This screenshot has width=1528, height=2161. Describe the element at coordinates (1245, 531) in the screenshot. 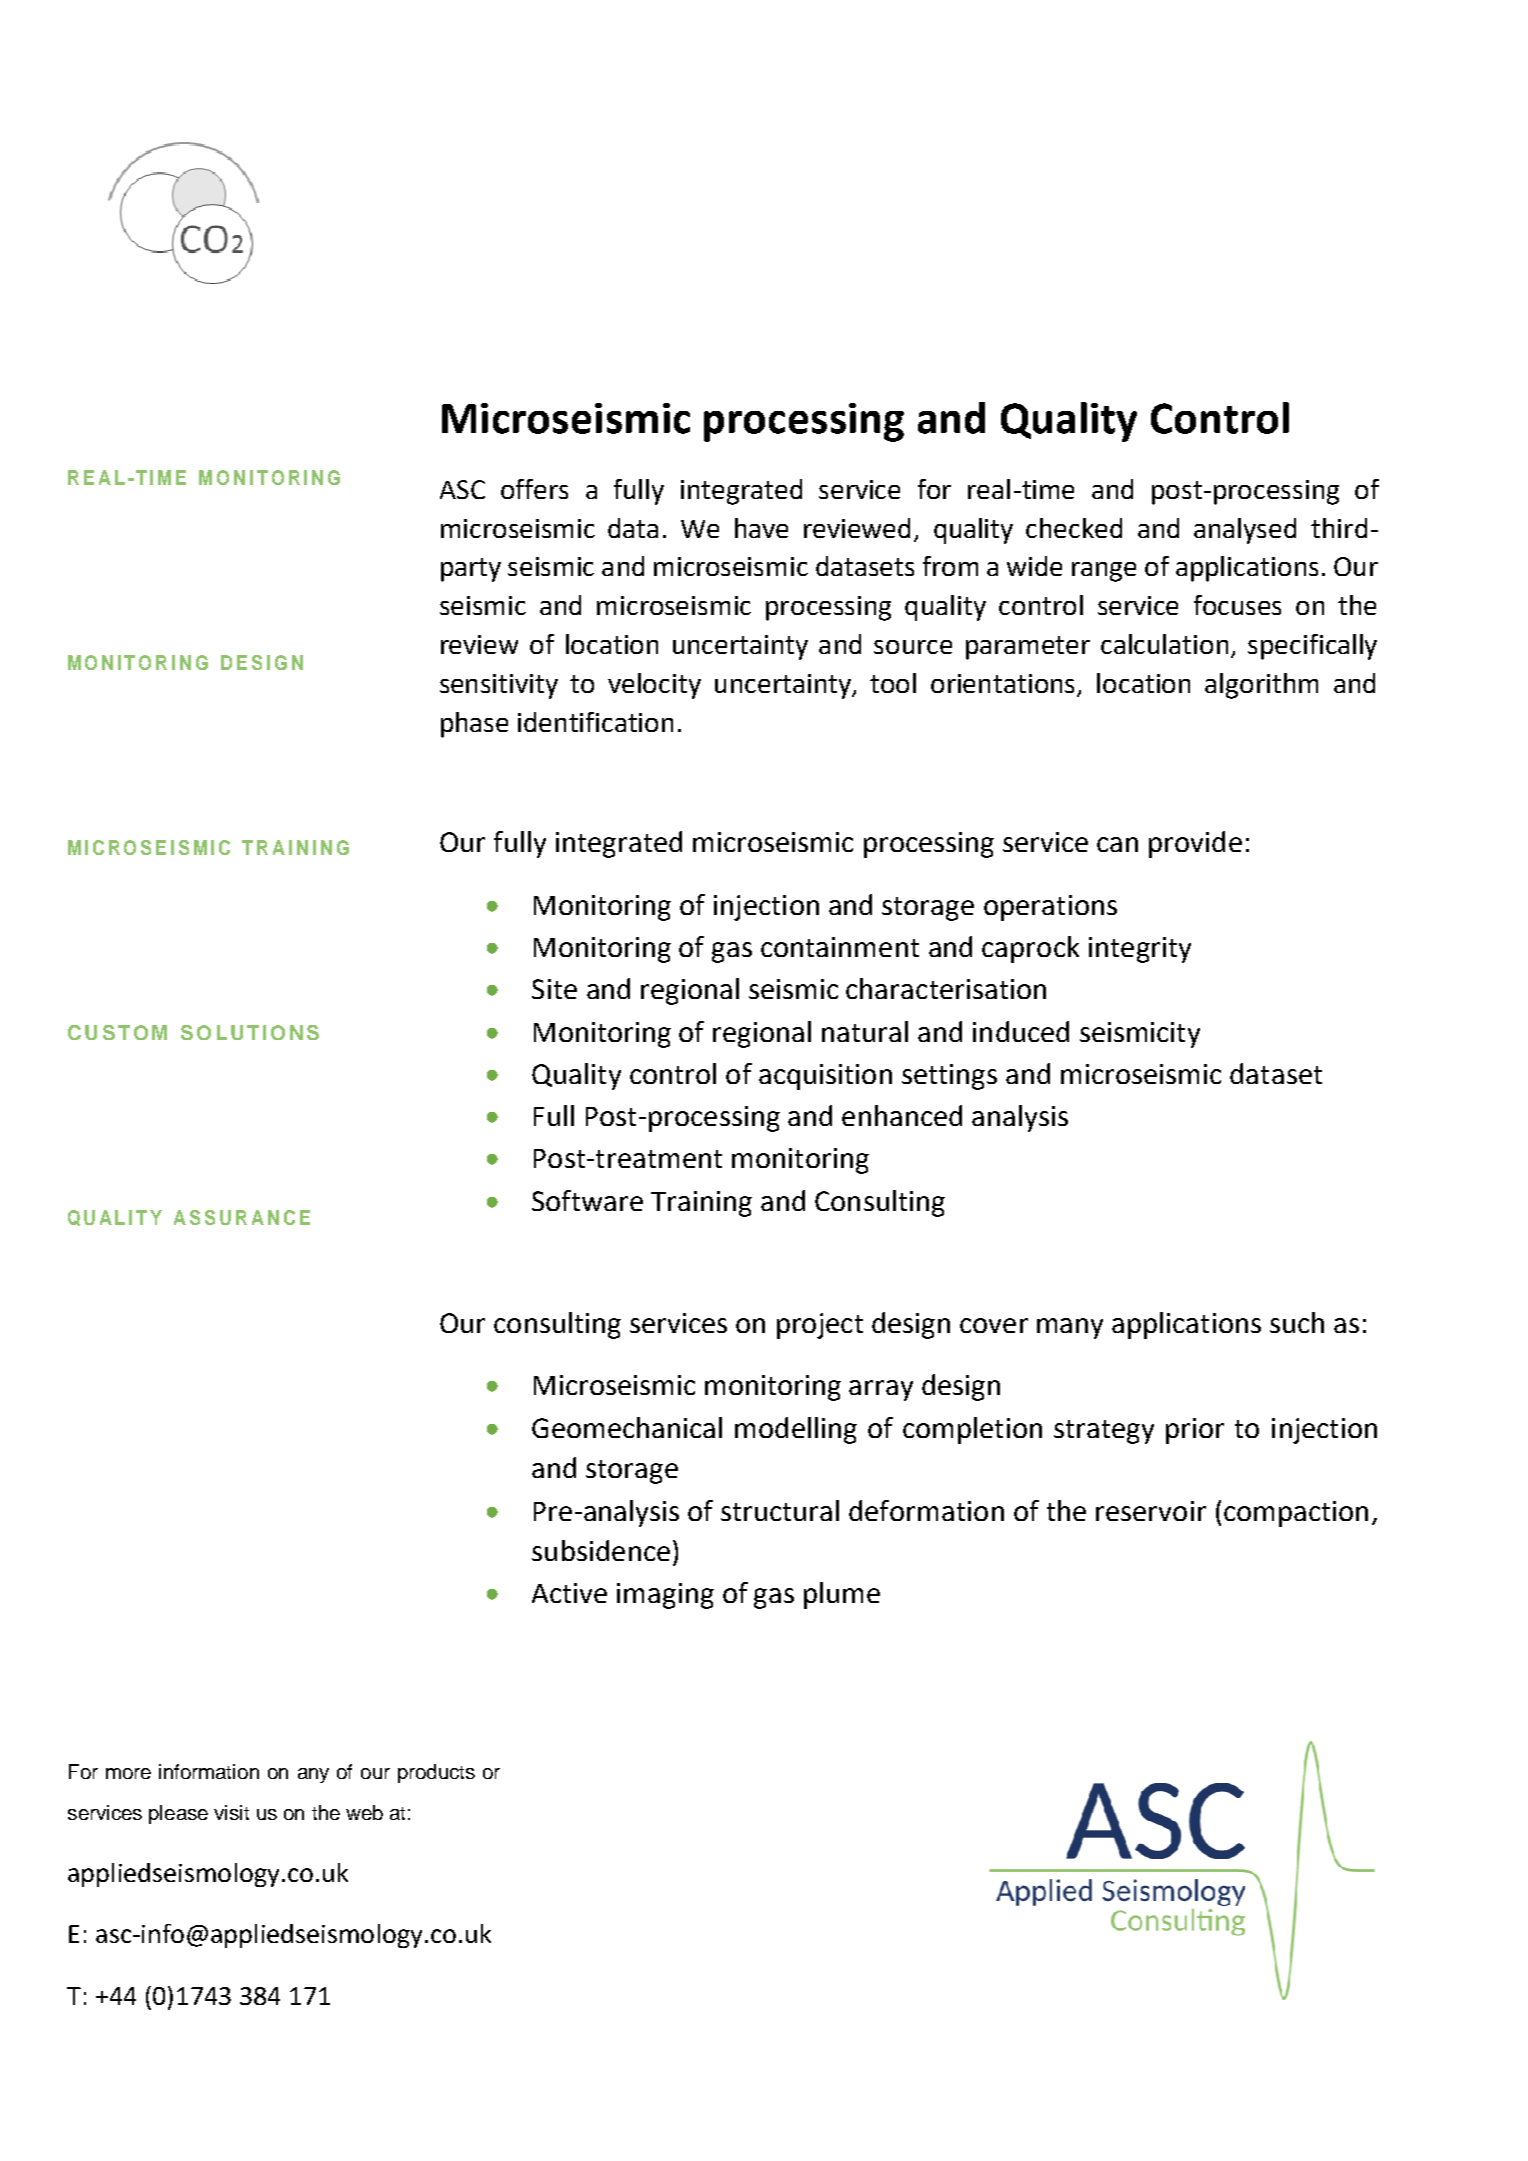

I see `analysed` at that location.
